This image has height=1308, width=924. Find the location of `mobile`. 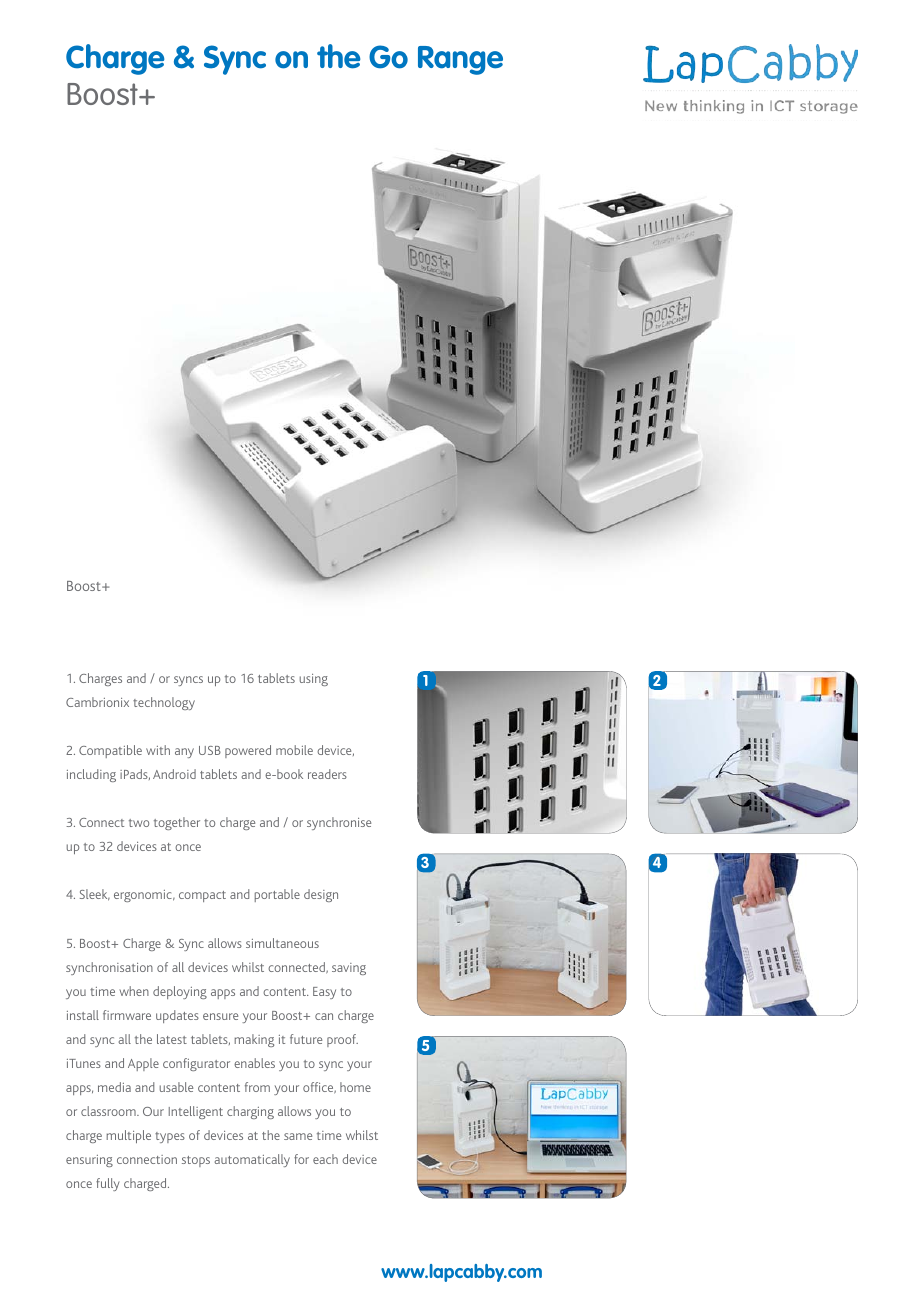

mobile is located at coordinates (294, 750).
